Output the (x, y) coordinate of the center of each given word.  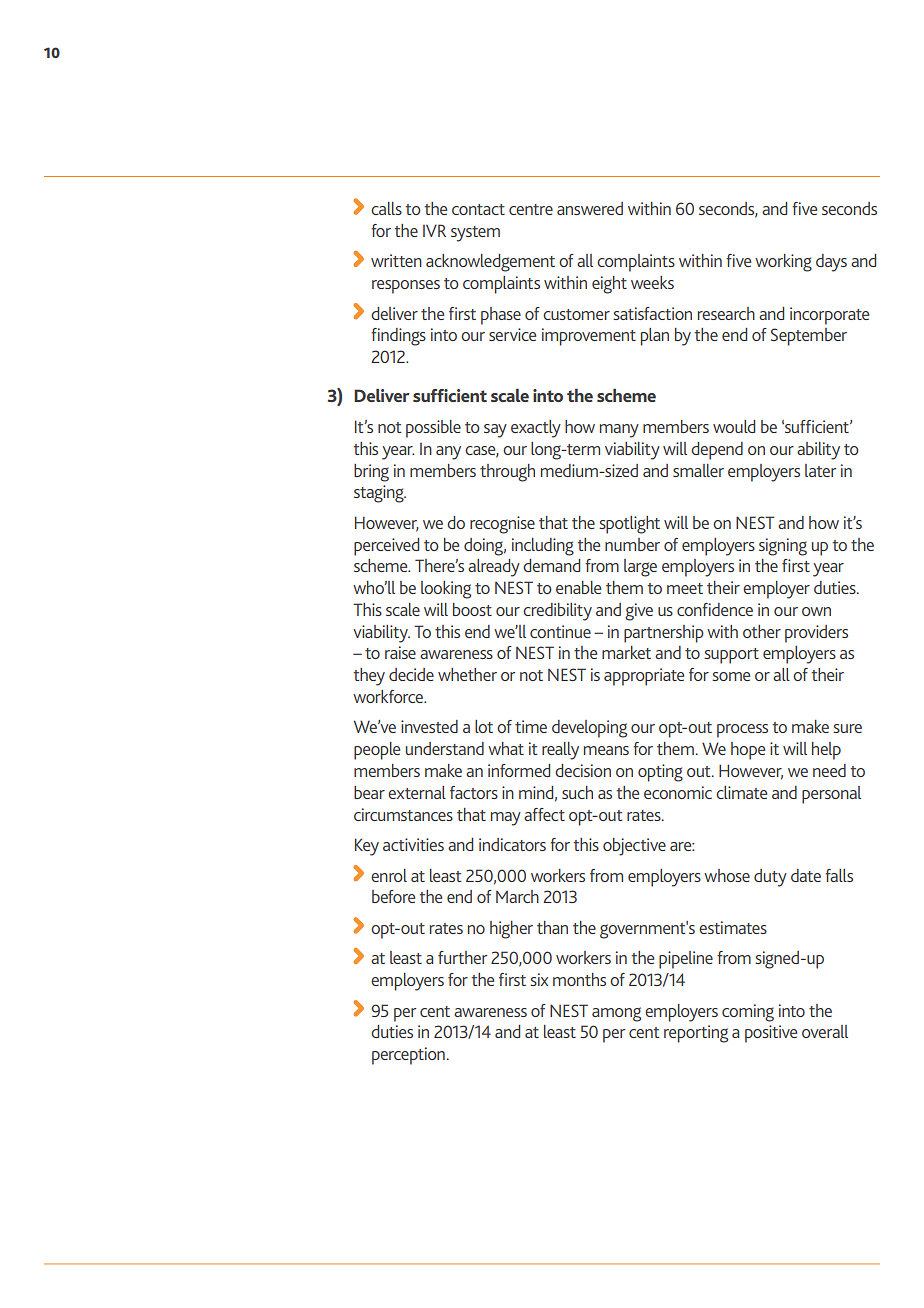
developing (589, 729)
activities (413, 844)
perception (408, 1056)
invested (429, 726)
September (809, 337)
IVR (434, 230)
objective (634, 847)
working (783, 263)
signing (783, 547)
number (632, 544)
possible (433, 429)
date (806, 875)
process (742, 731)
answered (590, 208)
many (619, 431)
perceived (386, 547)
